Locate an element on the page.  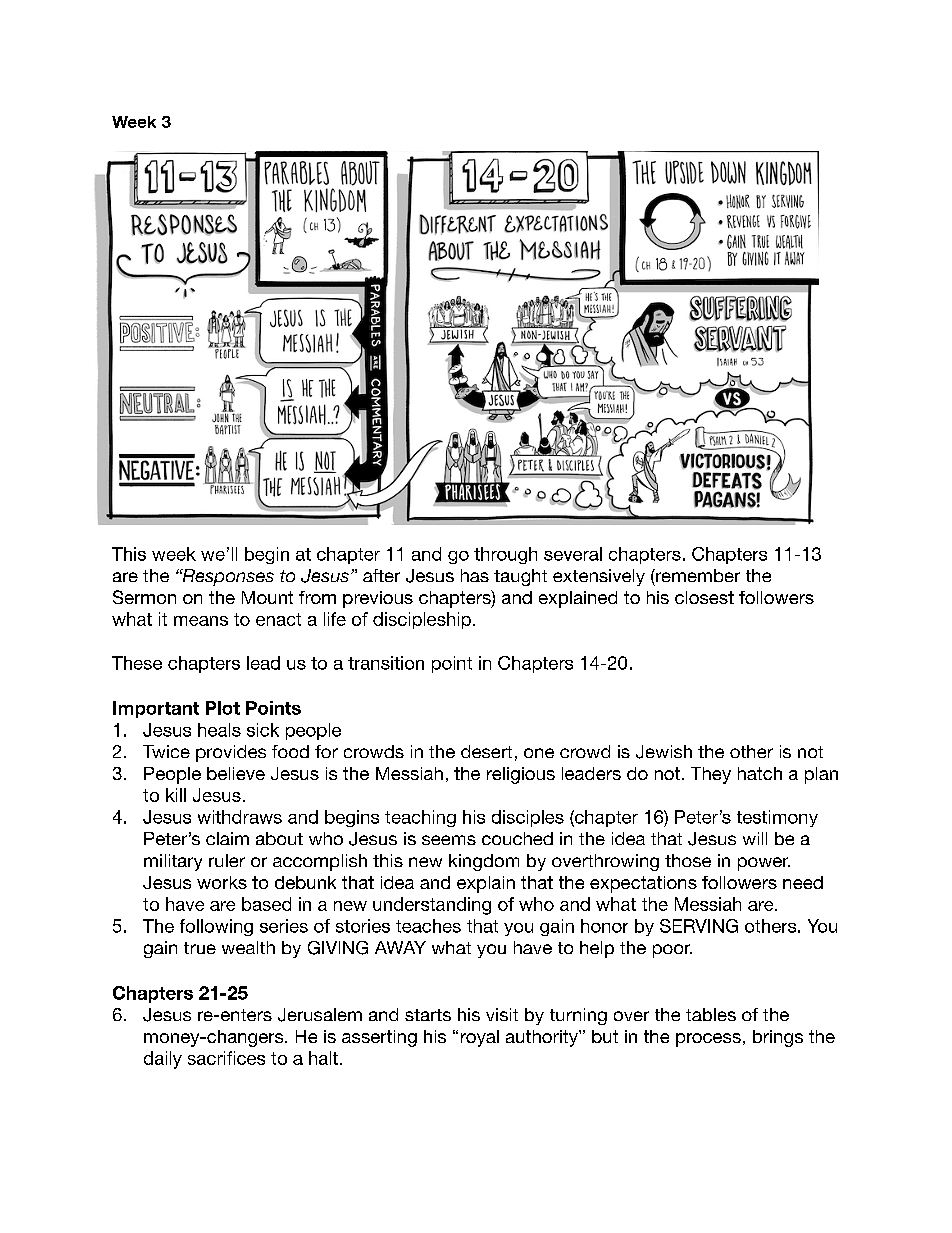
process is located at coordinates (708, 1040).
